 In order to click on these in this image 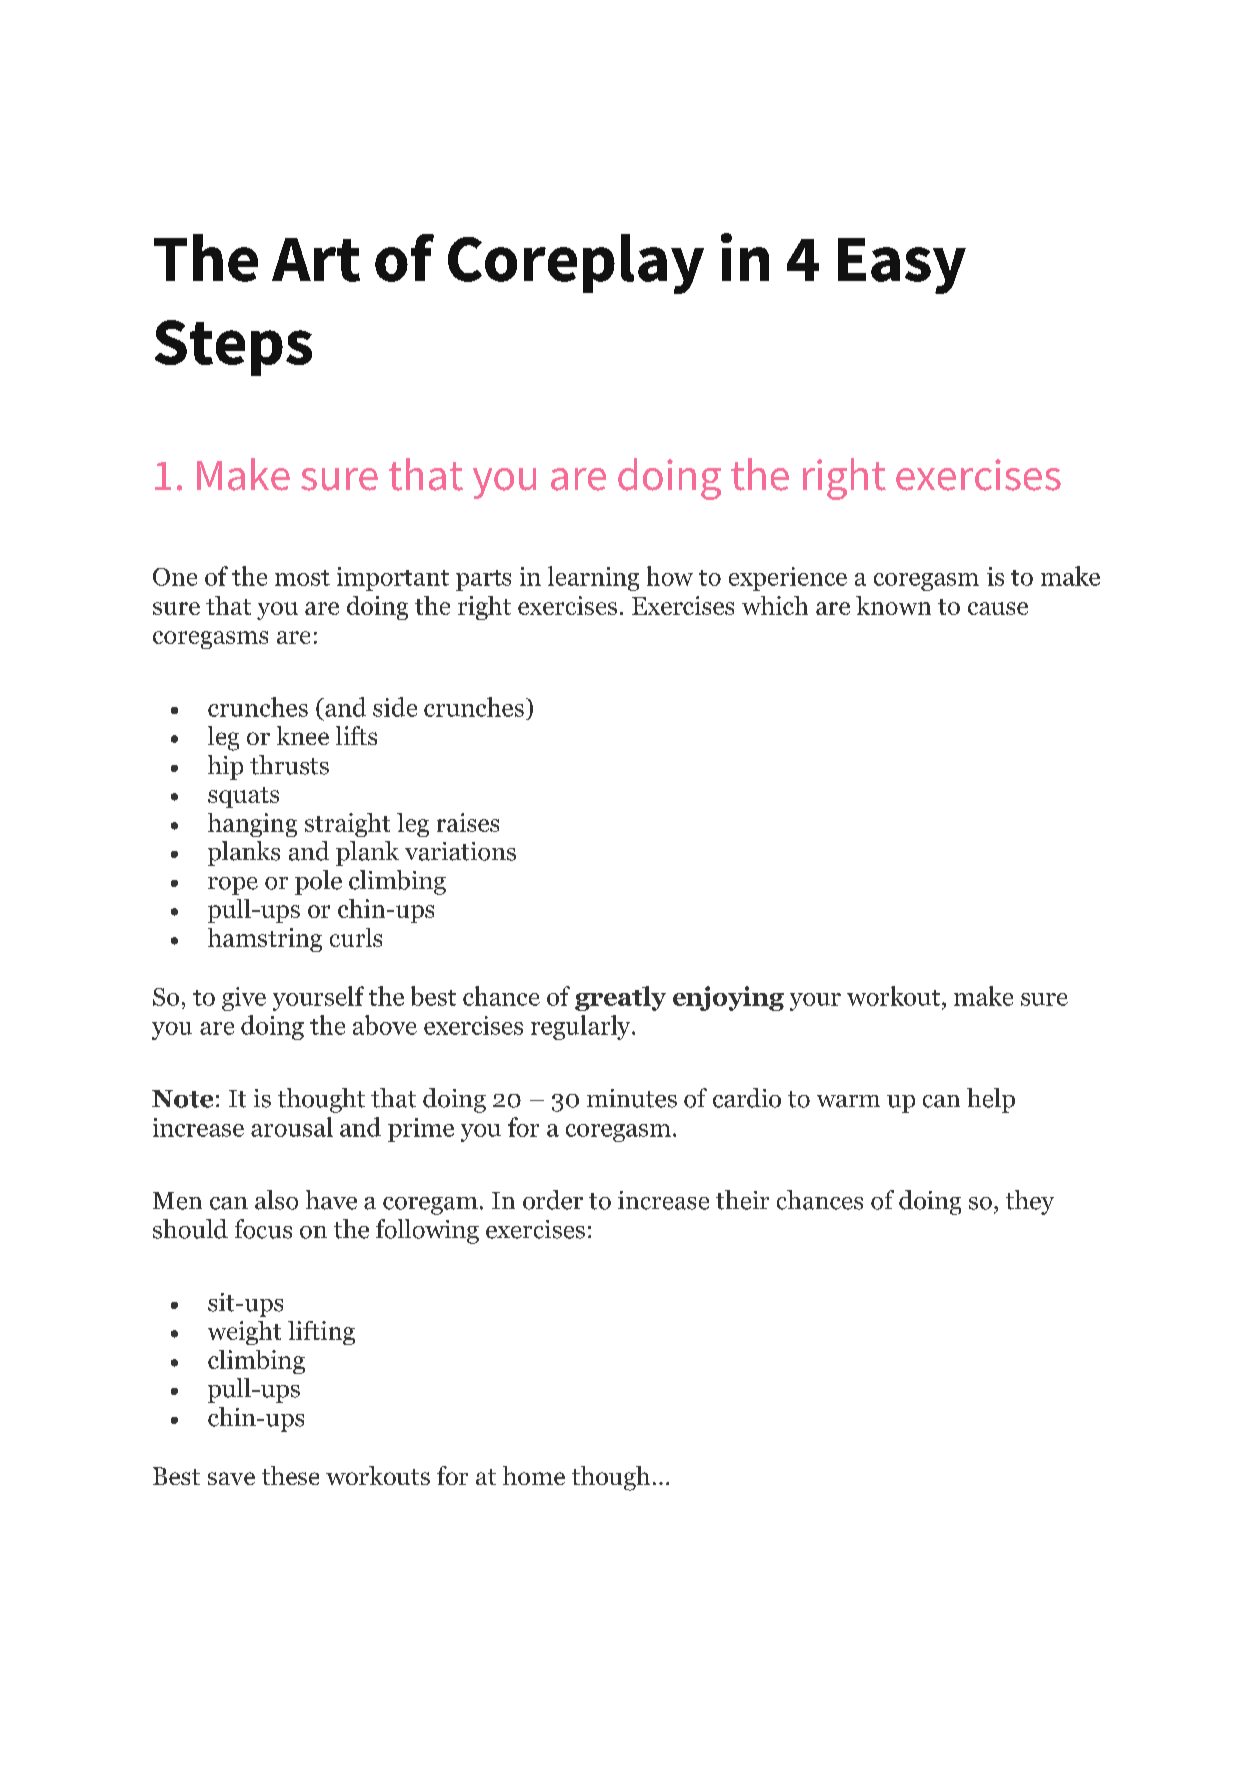, I will do `click(290, 1475)`.
